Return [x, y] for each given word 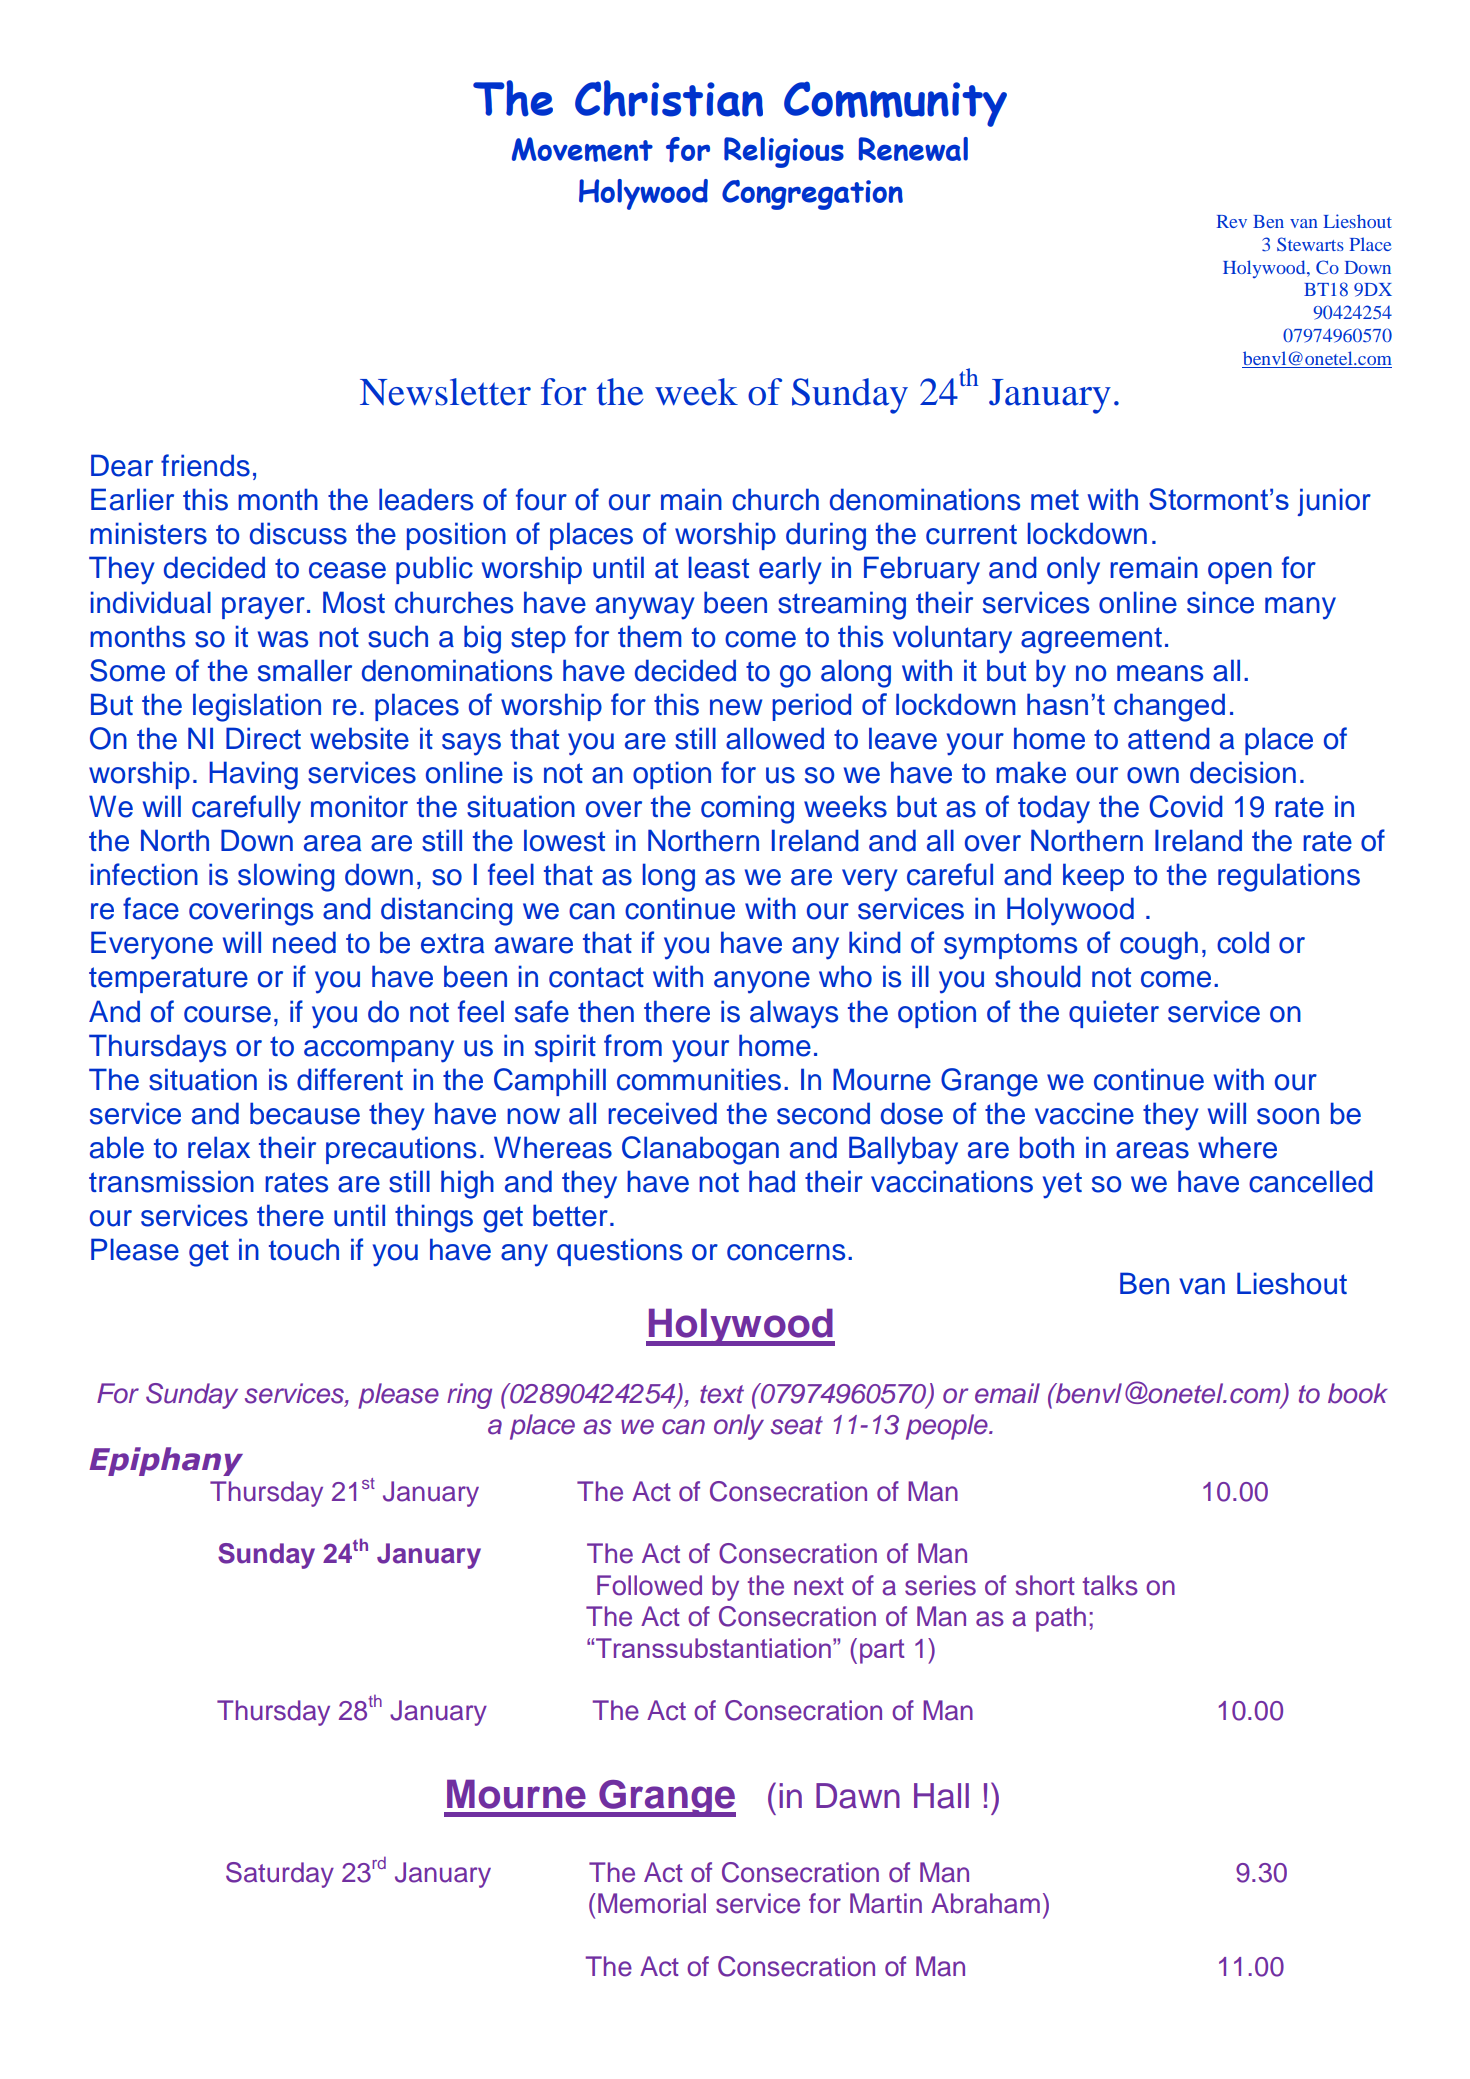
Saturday [280, 1875]
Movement [582, 149]
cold [1243, 942]
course [227, 1014]
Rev [1232, 221]
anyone [762, 982]
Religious [784, 152]
